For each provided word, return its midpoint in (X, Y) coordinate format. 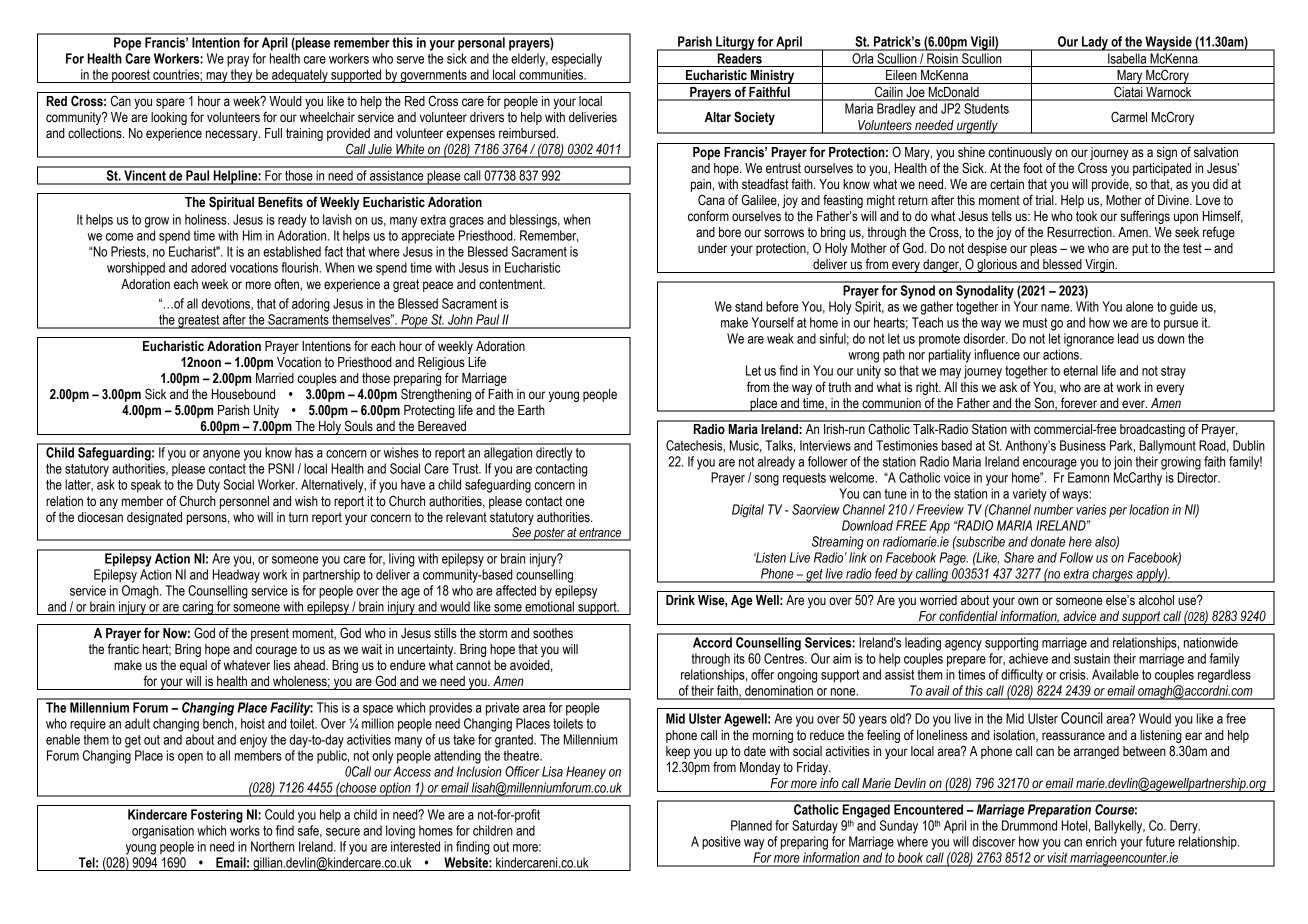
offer (762, 674)
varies (1091, 509)
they (242, 76)
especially (577, 60)
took (1086, 216)
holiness (207, 219)
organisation (163, 832)
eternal (1080, 370)
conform (708, 216)
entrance (601, 534)
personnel (244, 502)
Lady (1095, 43)
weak (780, 338)
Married (275, 378)
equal (193, 666)
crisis (1074, 674)
